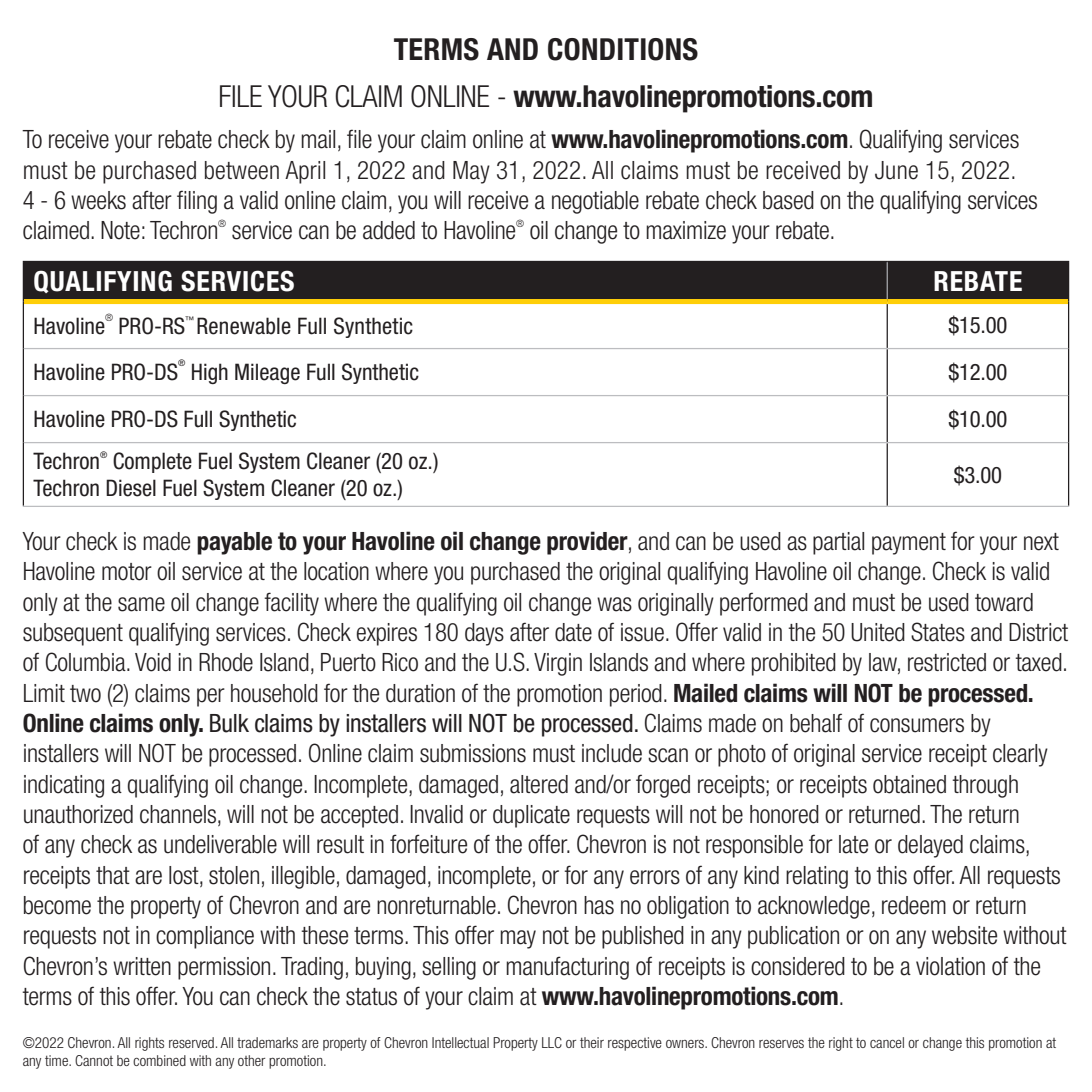 The image size is (1092, 1092). Describe the element at coordinates (909, 544) in the screenshot. I see `payment` at that location.
